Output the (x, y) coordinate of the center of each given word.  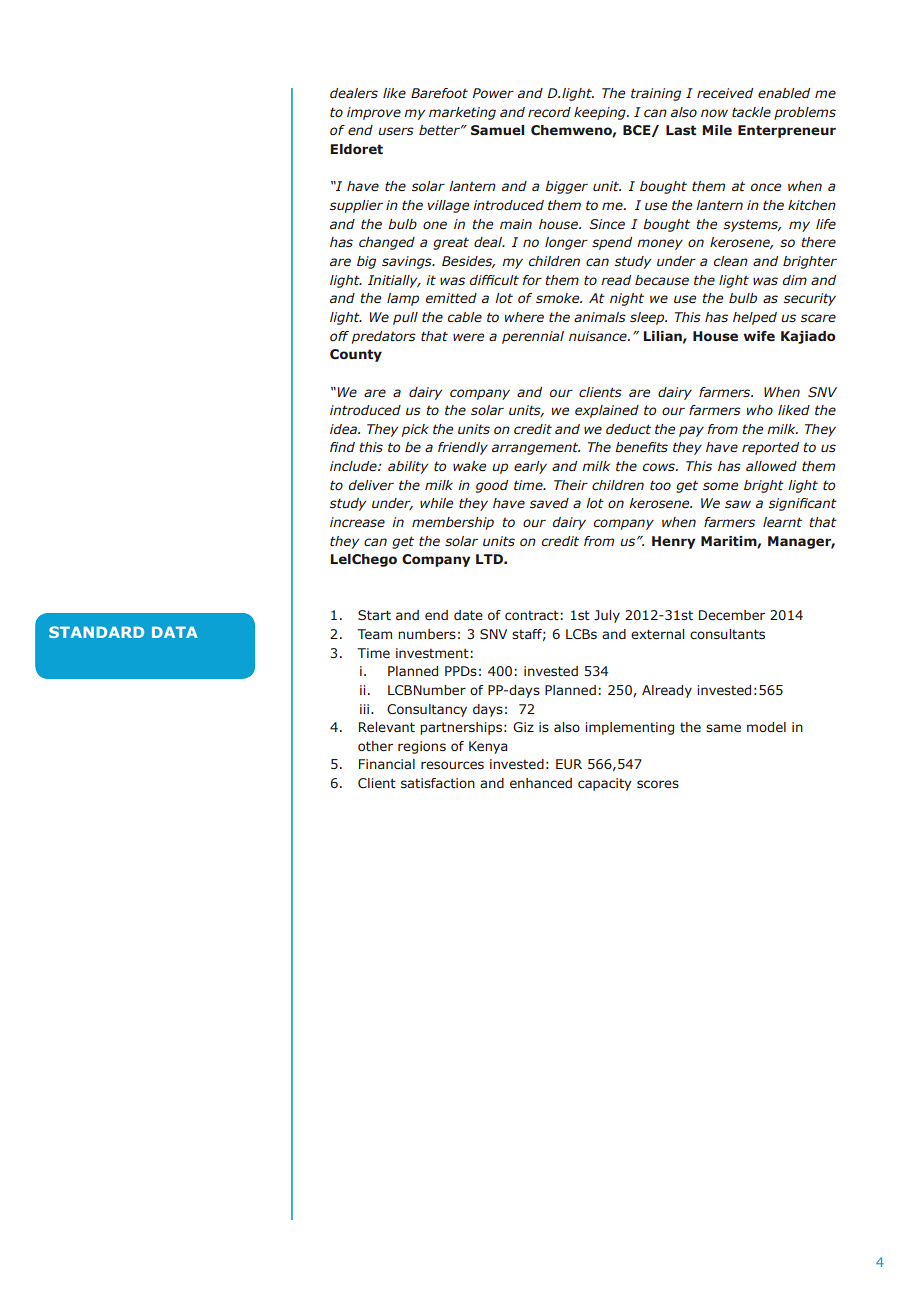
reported (770, 448)
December (732, 615)
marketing (462, 113)
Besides (468, 262)
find (342, 447)
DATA (175, 632)
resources (452, 765)
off (339, 336)
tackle (751, 112)
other (375, 746)
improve (374, 113)
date (468, 615)
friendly (463, 448)
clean (731, 261)
